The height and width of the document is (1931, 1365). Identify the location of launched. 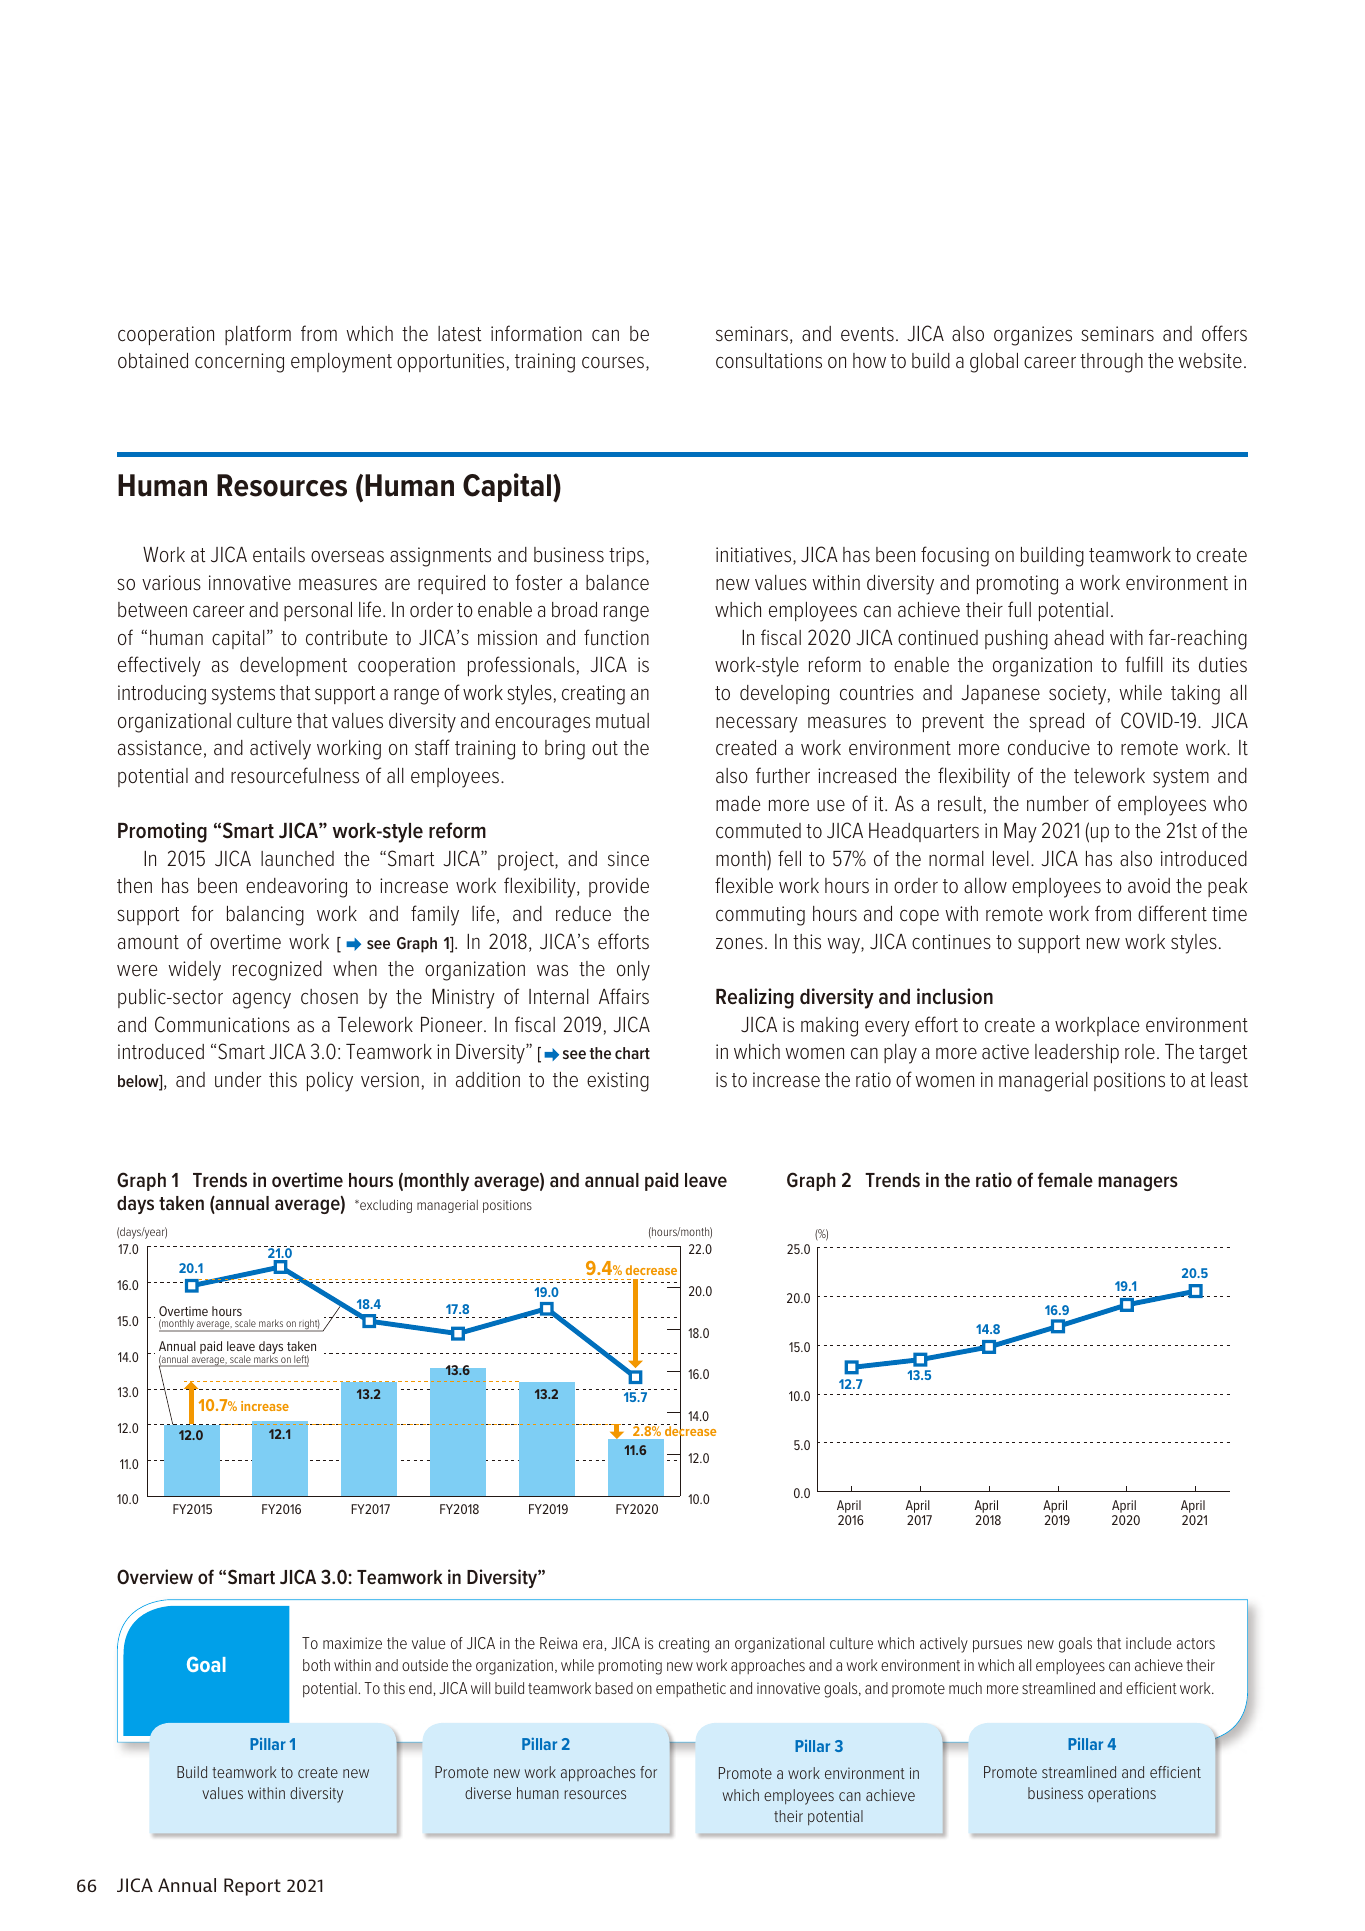
(297, 859).
